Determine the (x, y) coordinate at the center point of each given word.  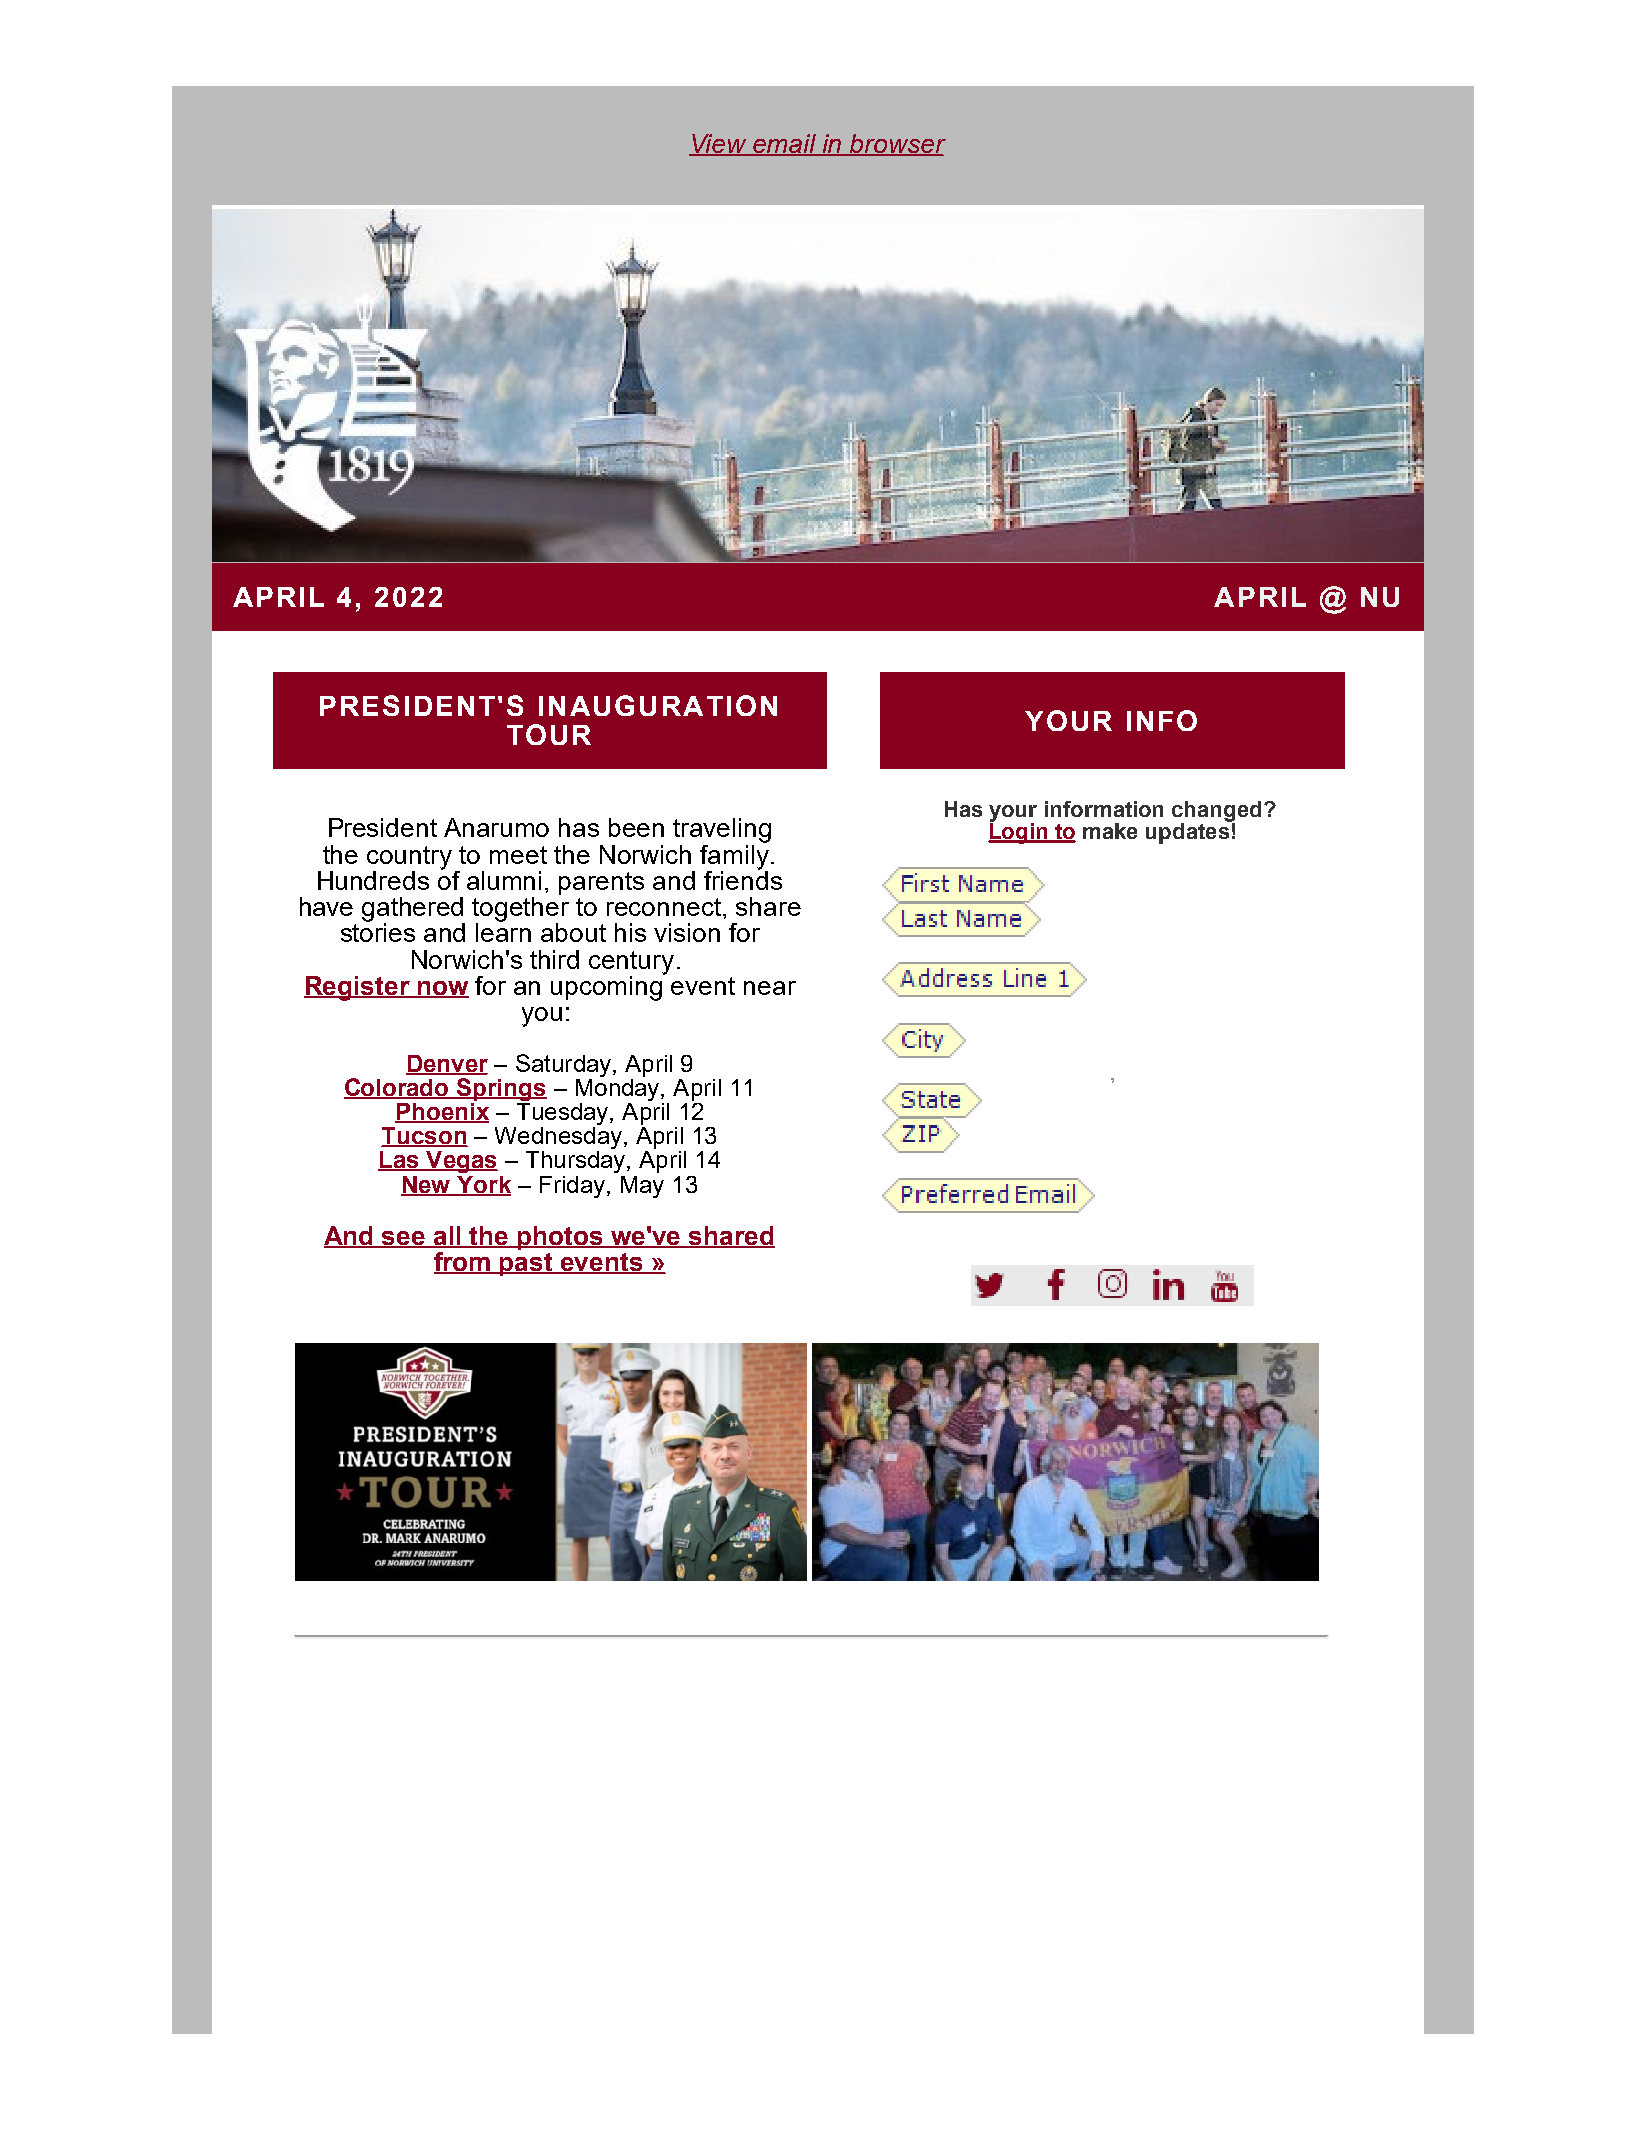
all (447, 1237)
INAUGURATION (658, 705)
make (1110, 831)
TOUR (549, 734)
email (785, 145)
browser (897, 145)
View (719, 145)
